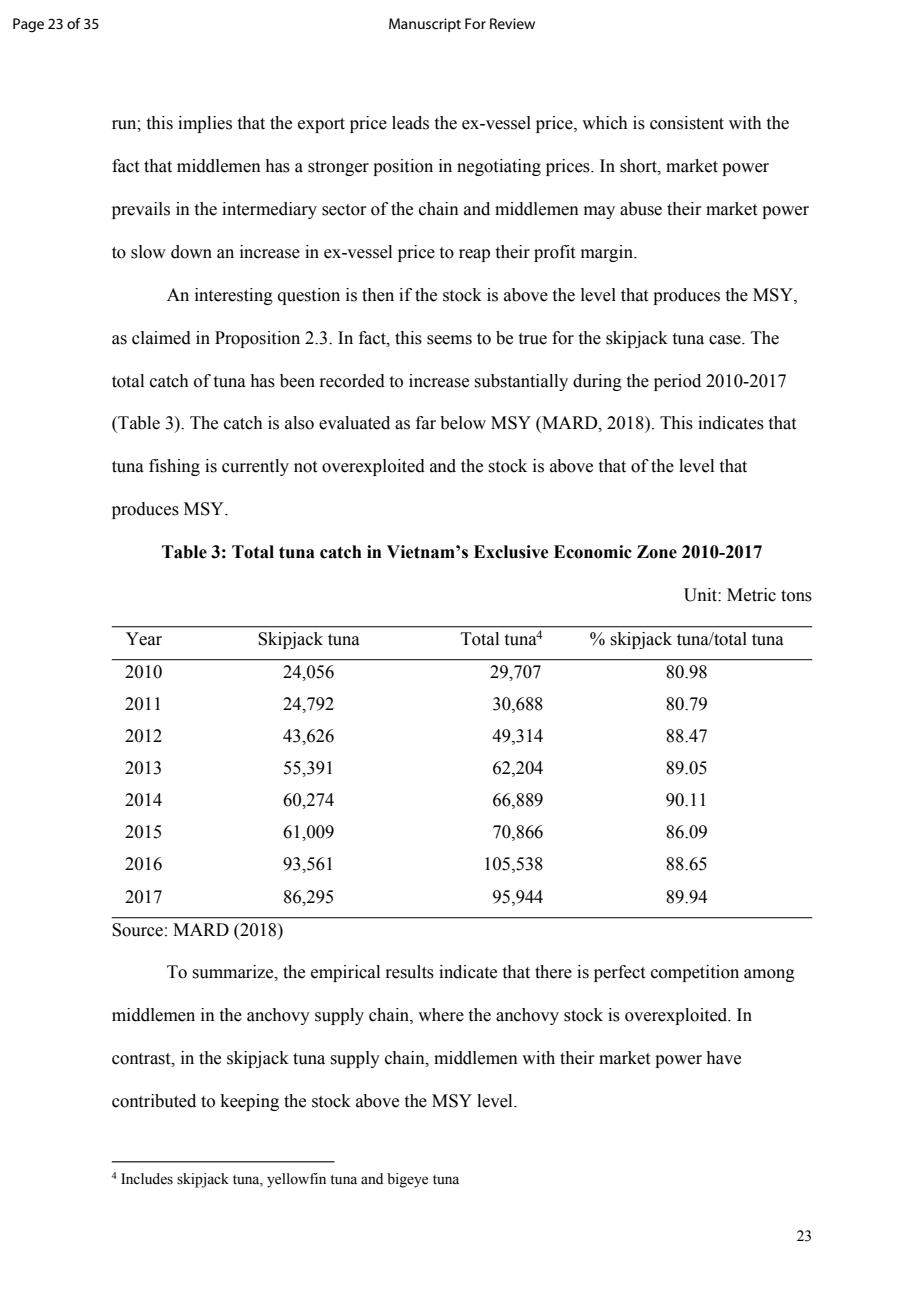 The height and width of the image is (1308, 924). What do you see at coordinates (174, 467) in the image?
I see `fishing` at bounding box center [174, 467].
